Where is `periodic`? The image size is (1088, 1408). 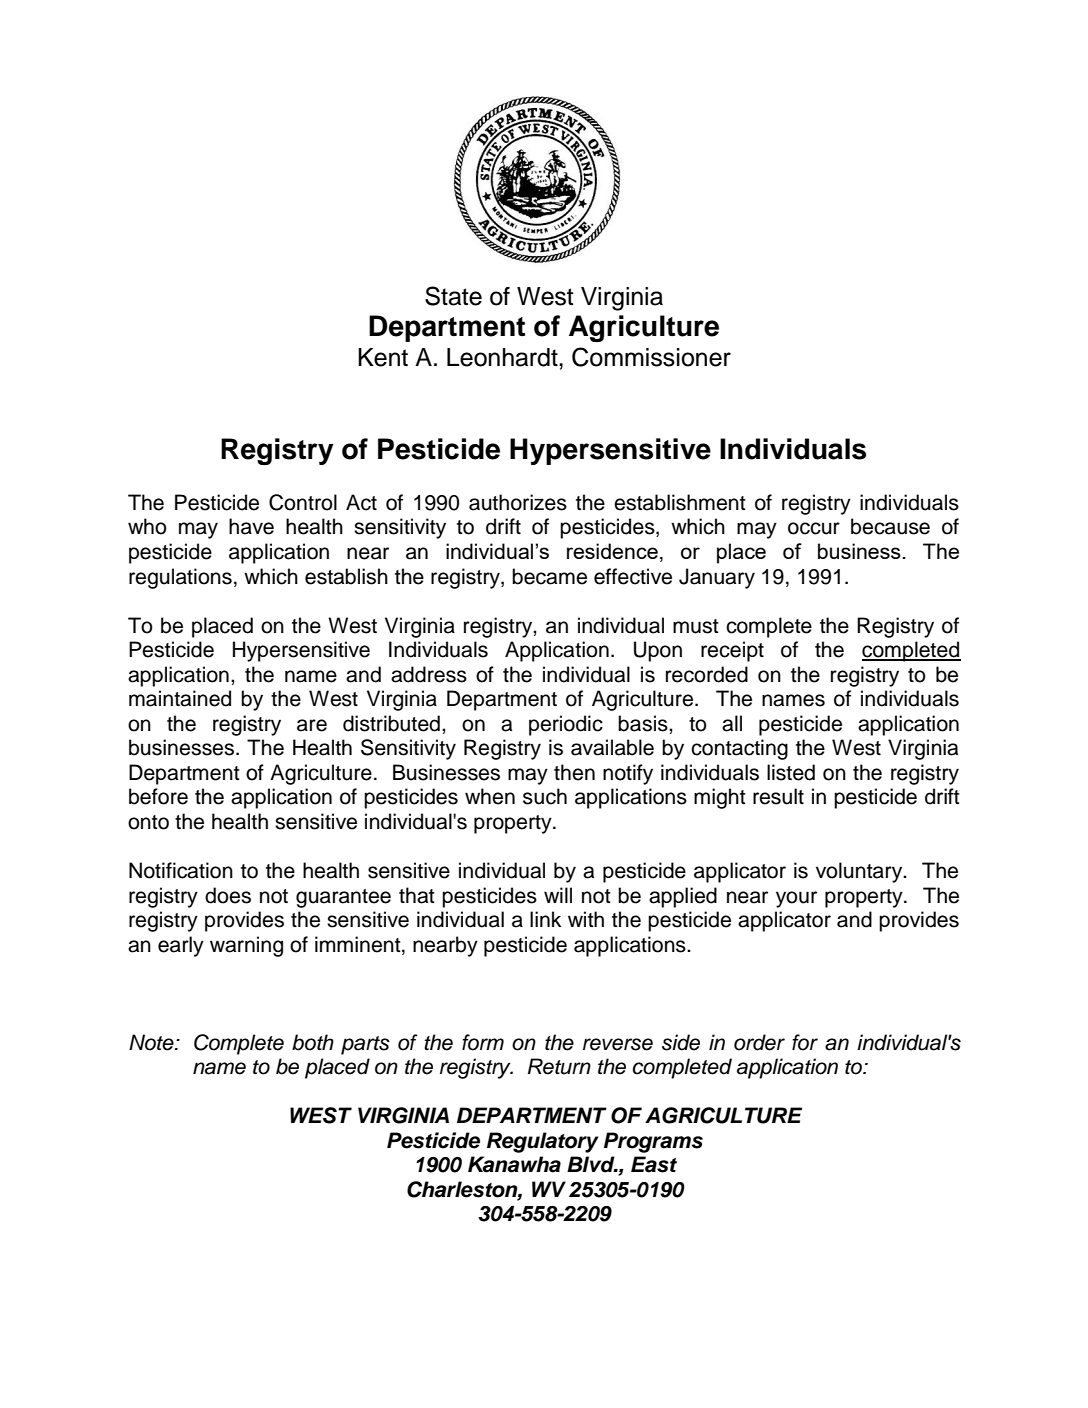 periodic is located at coordinates (566, 725).
